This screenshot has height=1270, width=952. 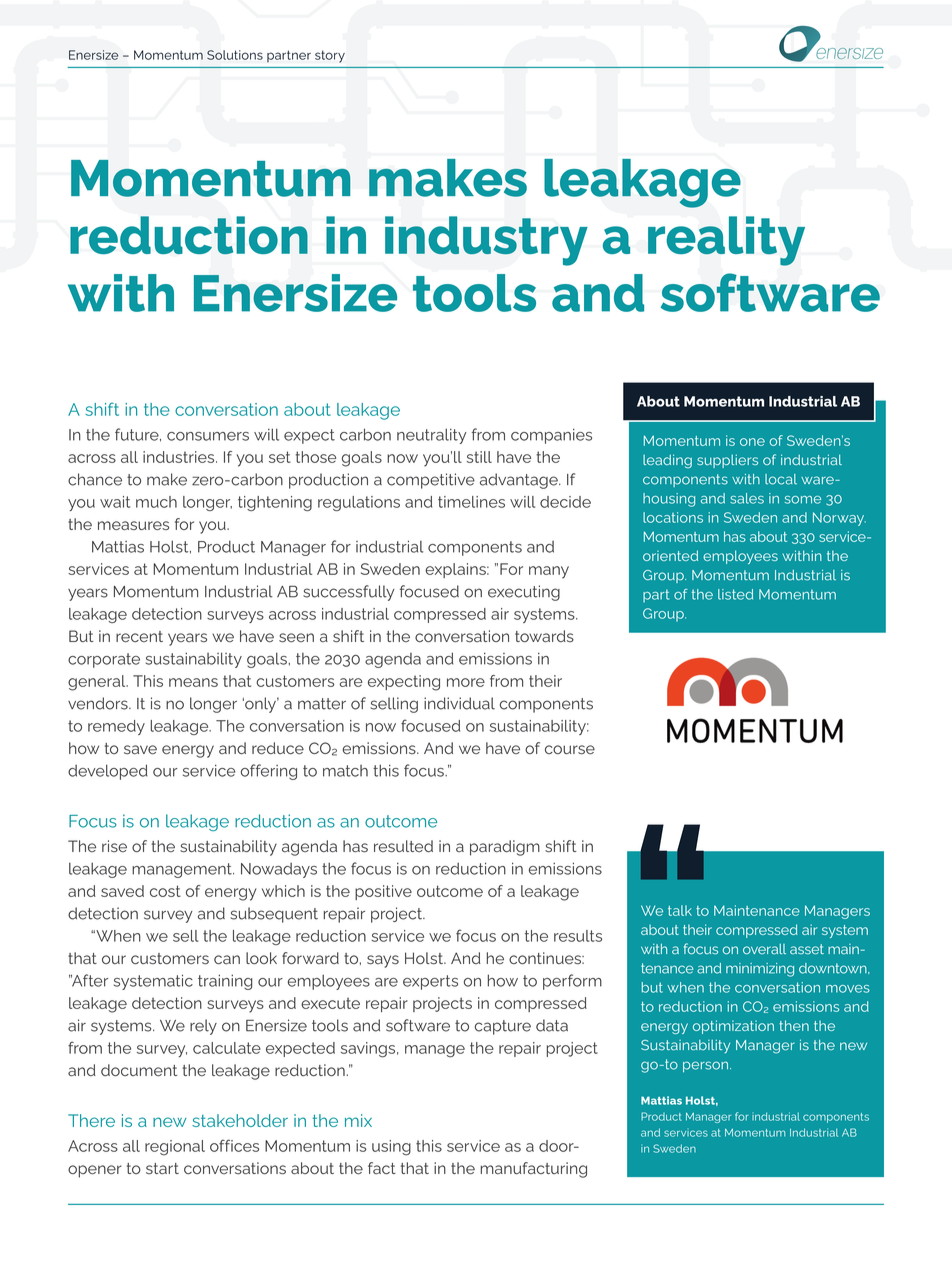 I want to click on means, so click(x=193, y=682).
